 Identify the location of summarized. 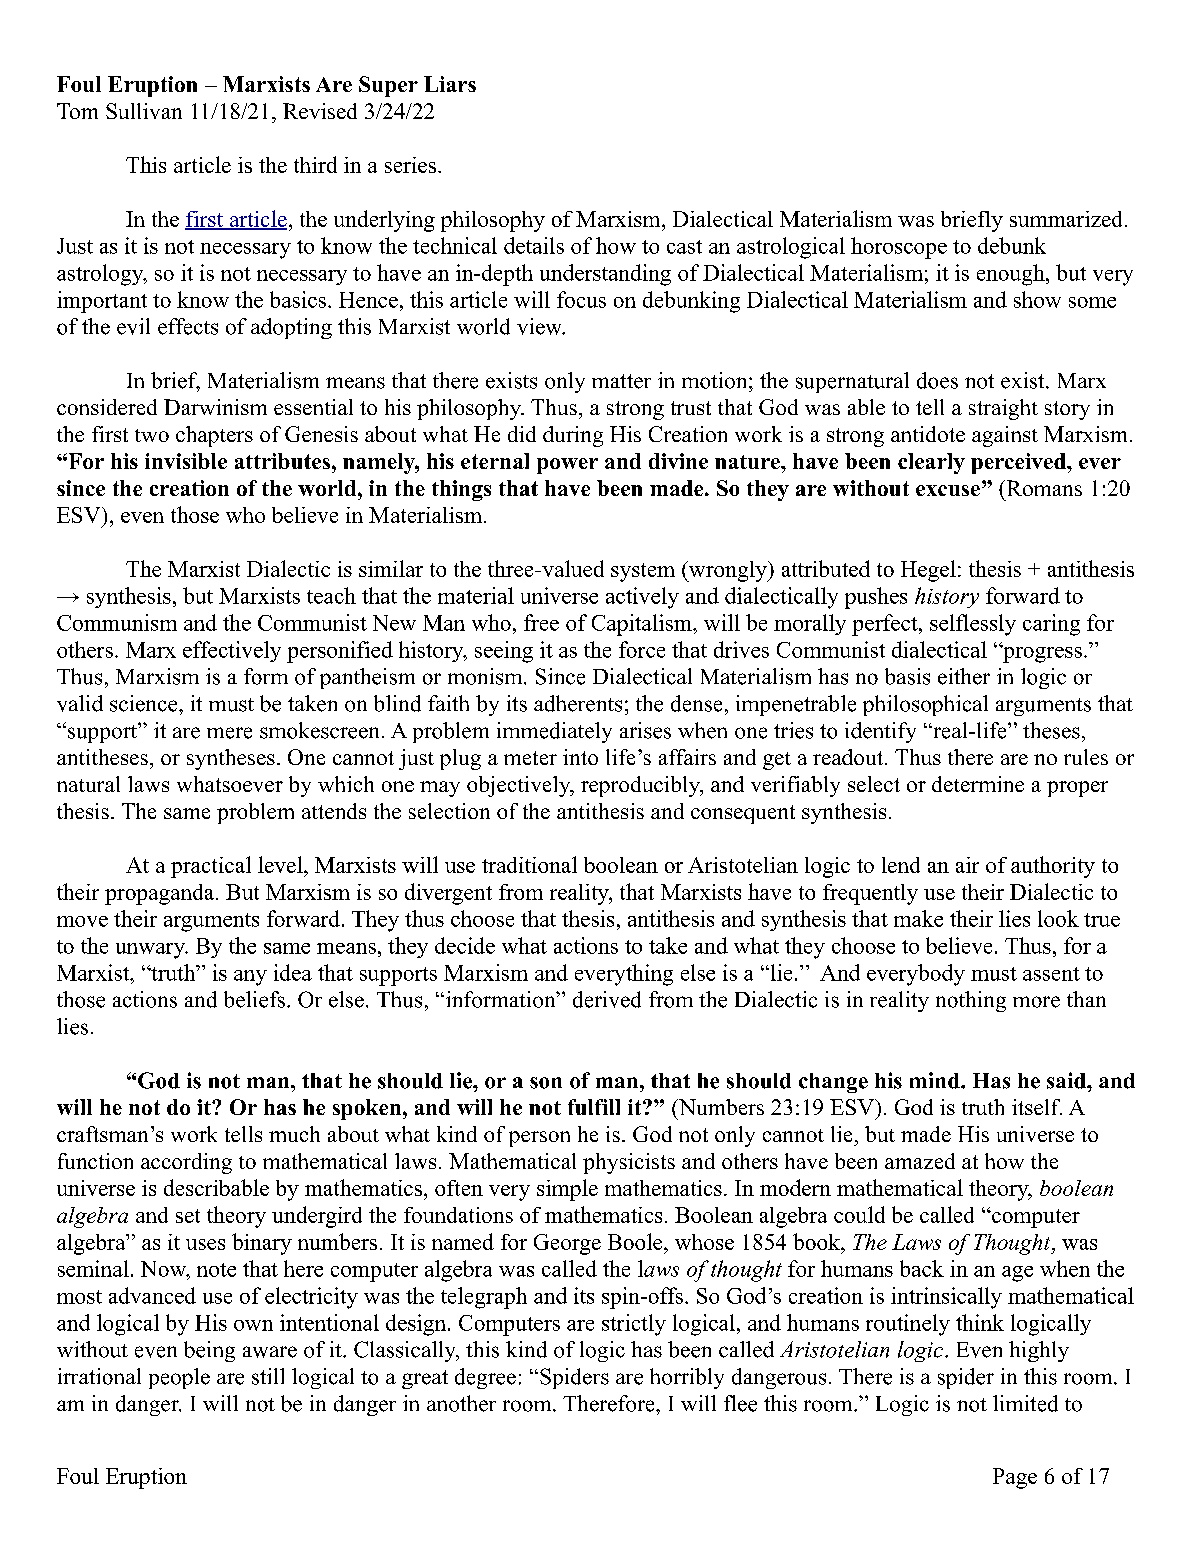
(1068, 219).
